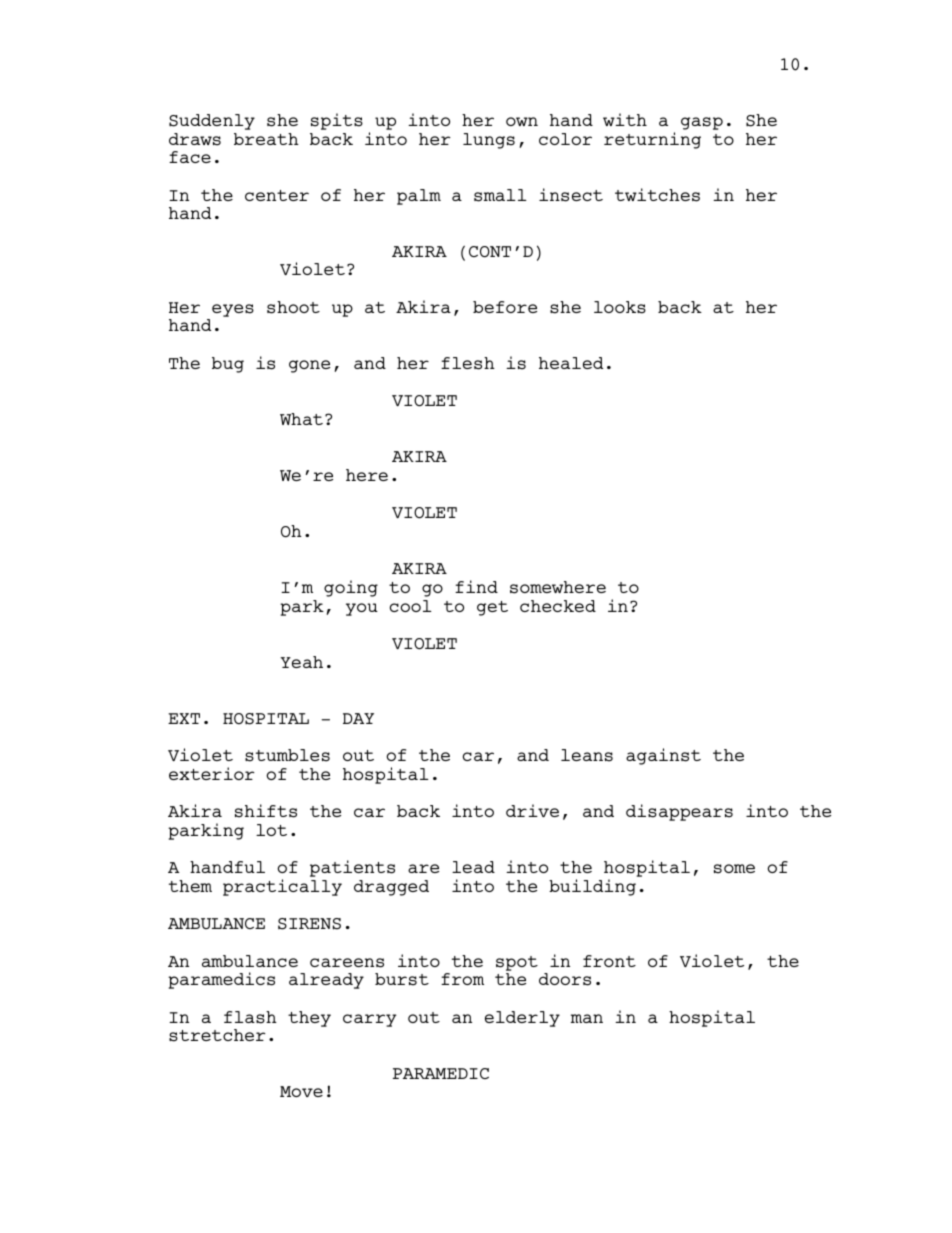  I want to click on cool, so click(411, 606).
